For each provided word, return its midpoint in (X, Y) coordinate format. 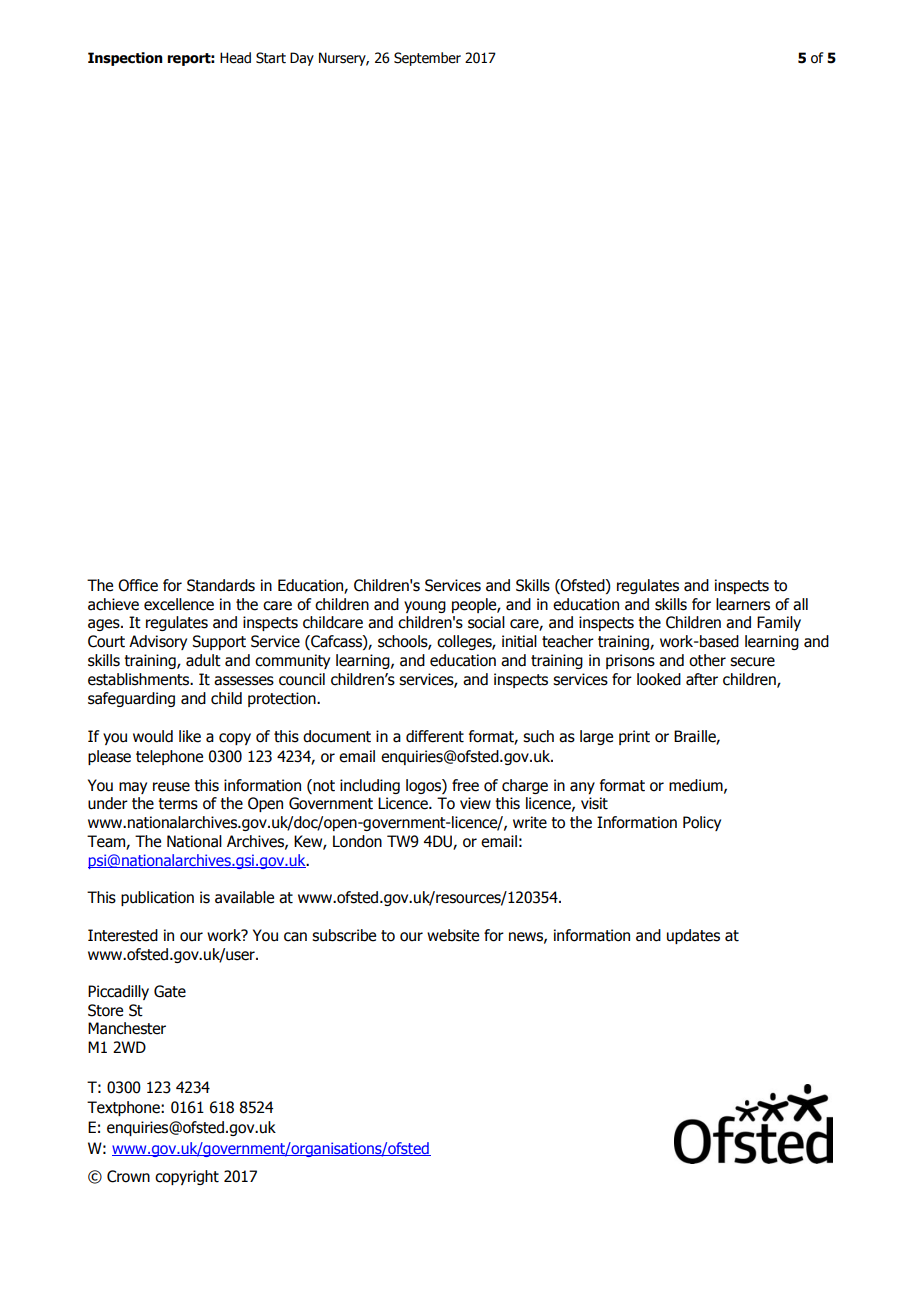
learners (743, 604)
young (425, 607)
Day (302, 59)
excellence (179, 604)
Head (235, 58)
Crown (128, 1176)
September (427, 59)
